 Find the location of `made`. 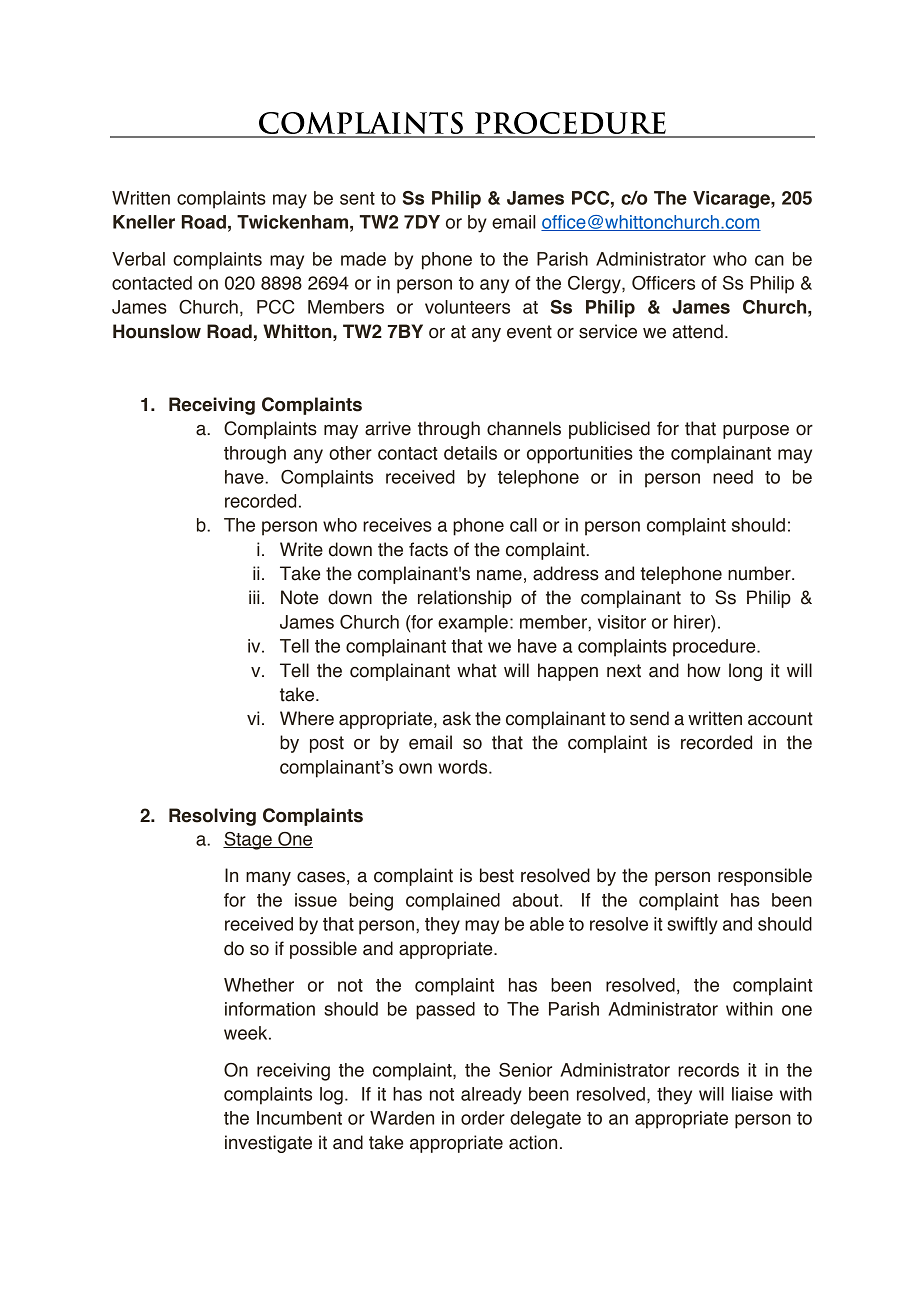

made is located at coordinates (363, 259).
